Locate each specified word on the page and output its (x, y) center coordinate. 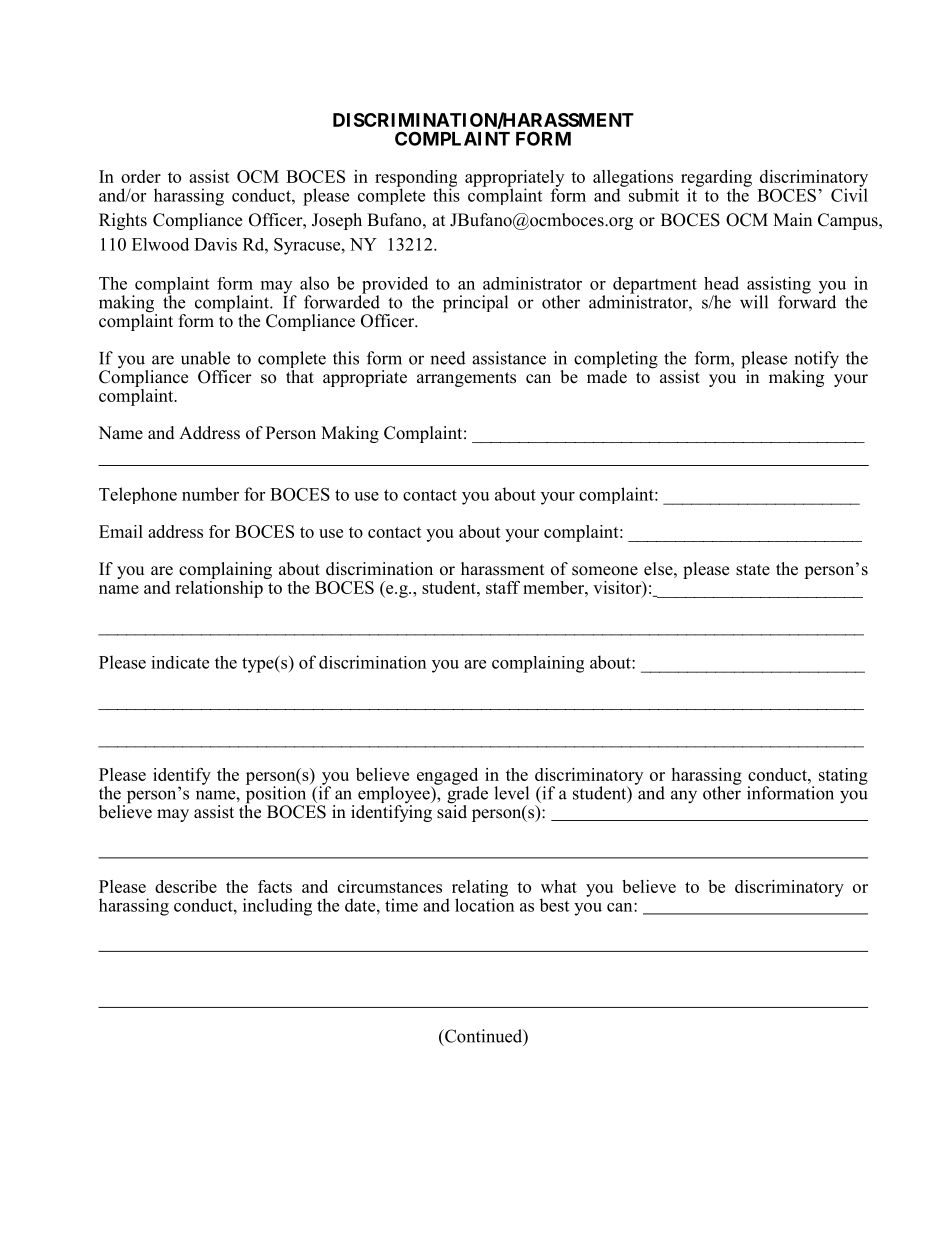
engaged (448, 777)
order (141, 176)
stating (843, 776)
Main (792, 219)
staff (503, 587)
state (753, 570)
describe (186, 886)
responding (416, 179)
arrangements (466, 379)
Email (121, 531)
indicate (180, 662)
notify (815, 361)
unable (205, 358)
